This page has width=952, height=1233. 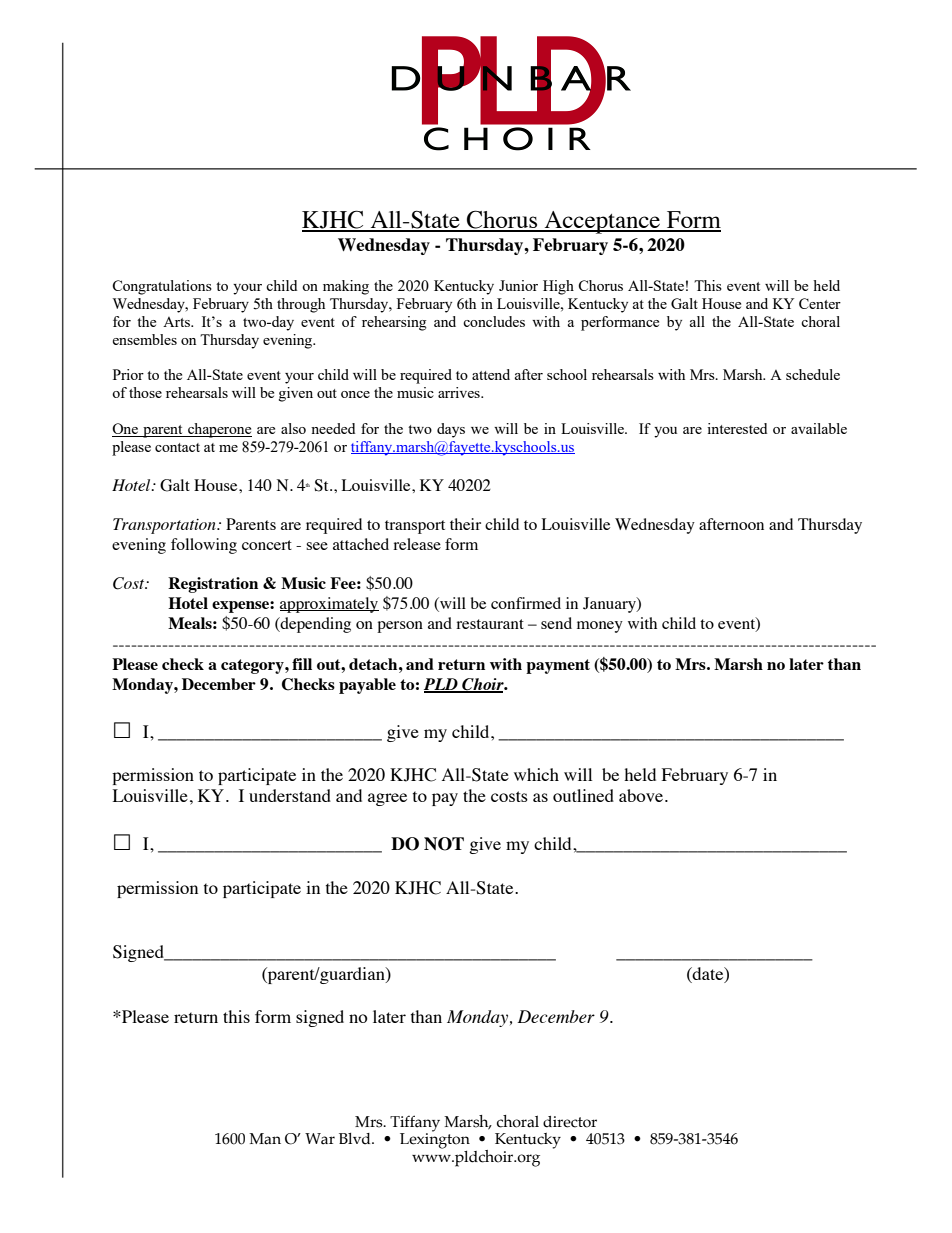 What do you see at coordinates (302, 664) in the page?
I see `fill` at bounding box center [302, 664].
